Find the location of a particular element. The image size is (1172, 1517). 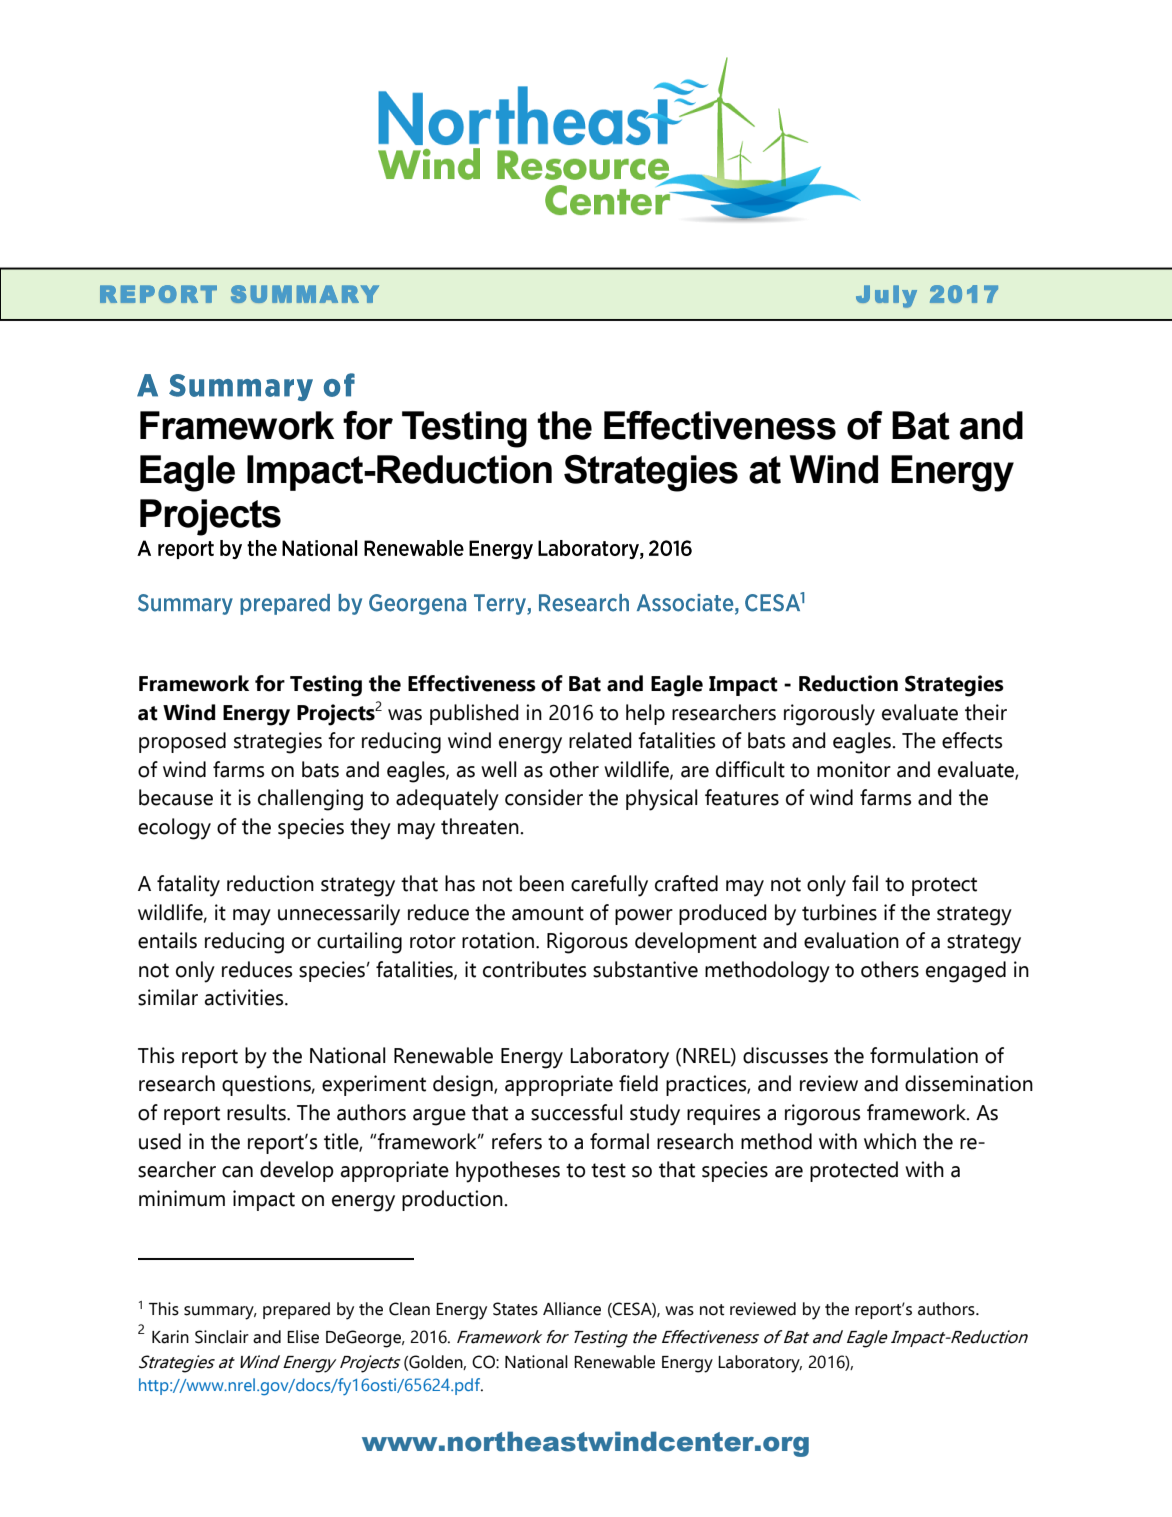

consider is located at coordinates (544, 797).
